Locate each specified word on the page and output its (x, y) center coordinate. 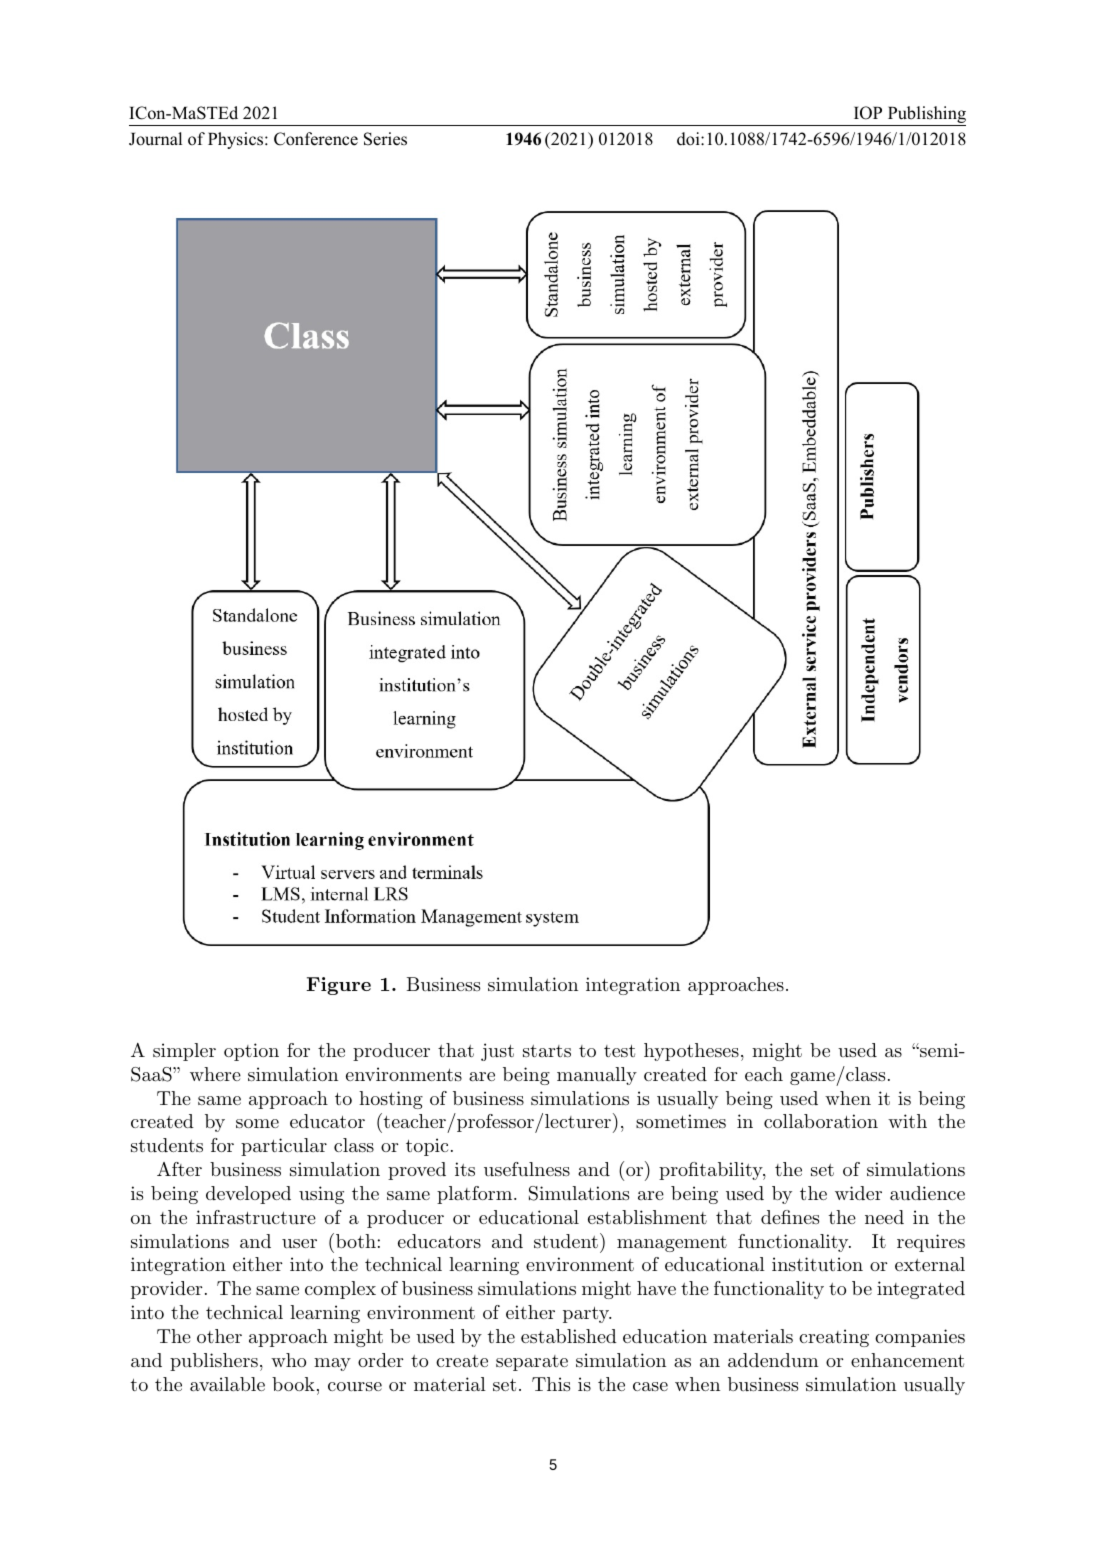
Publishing (925, 116)
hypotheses (691, 1052)
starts (547, 1051)
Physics (237, 140)
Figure (338, 986)
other (219, 1336)
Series (385, 139)
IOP (868, 113)
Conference (316, 139)
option (251, 1052)
